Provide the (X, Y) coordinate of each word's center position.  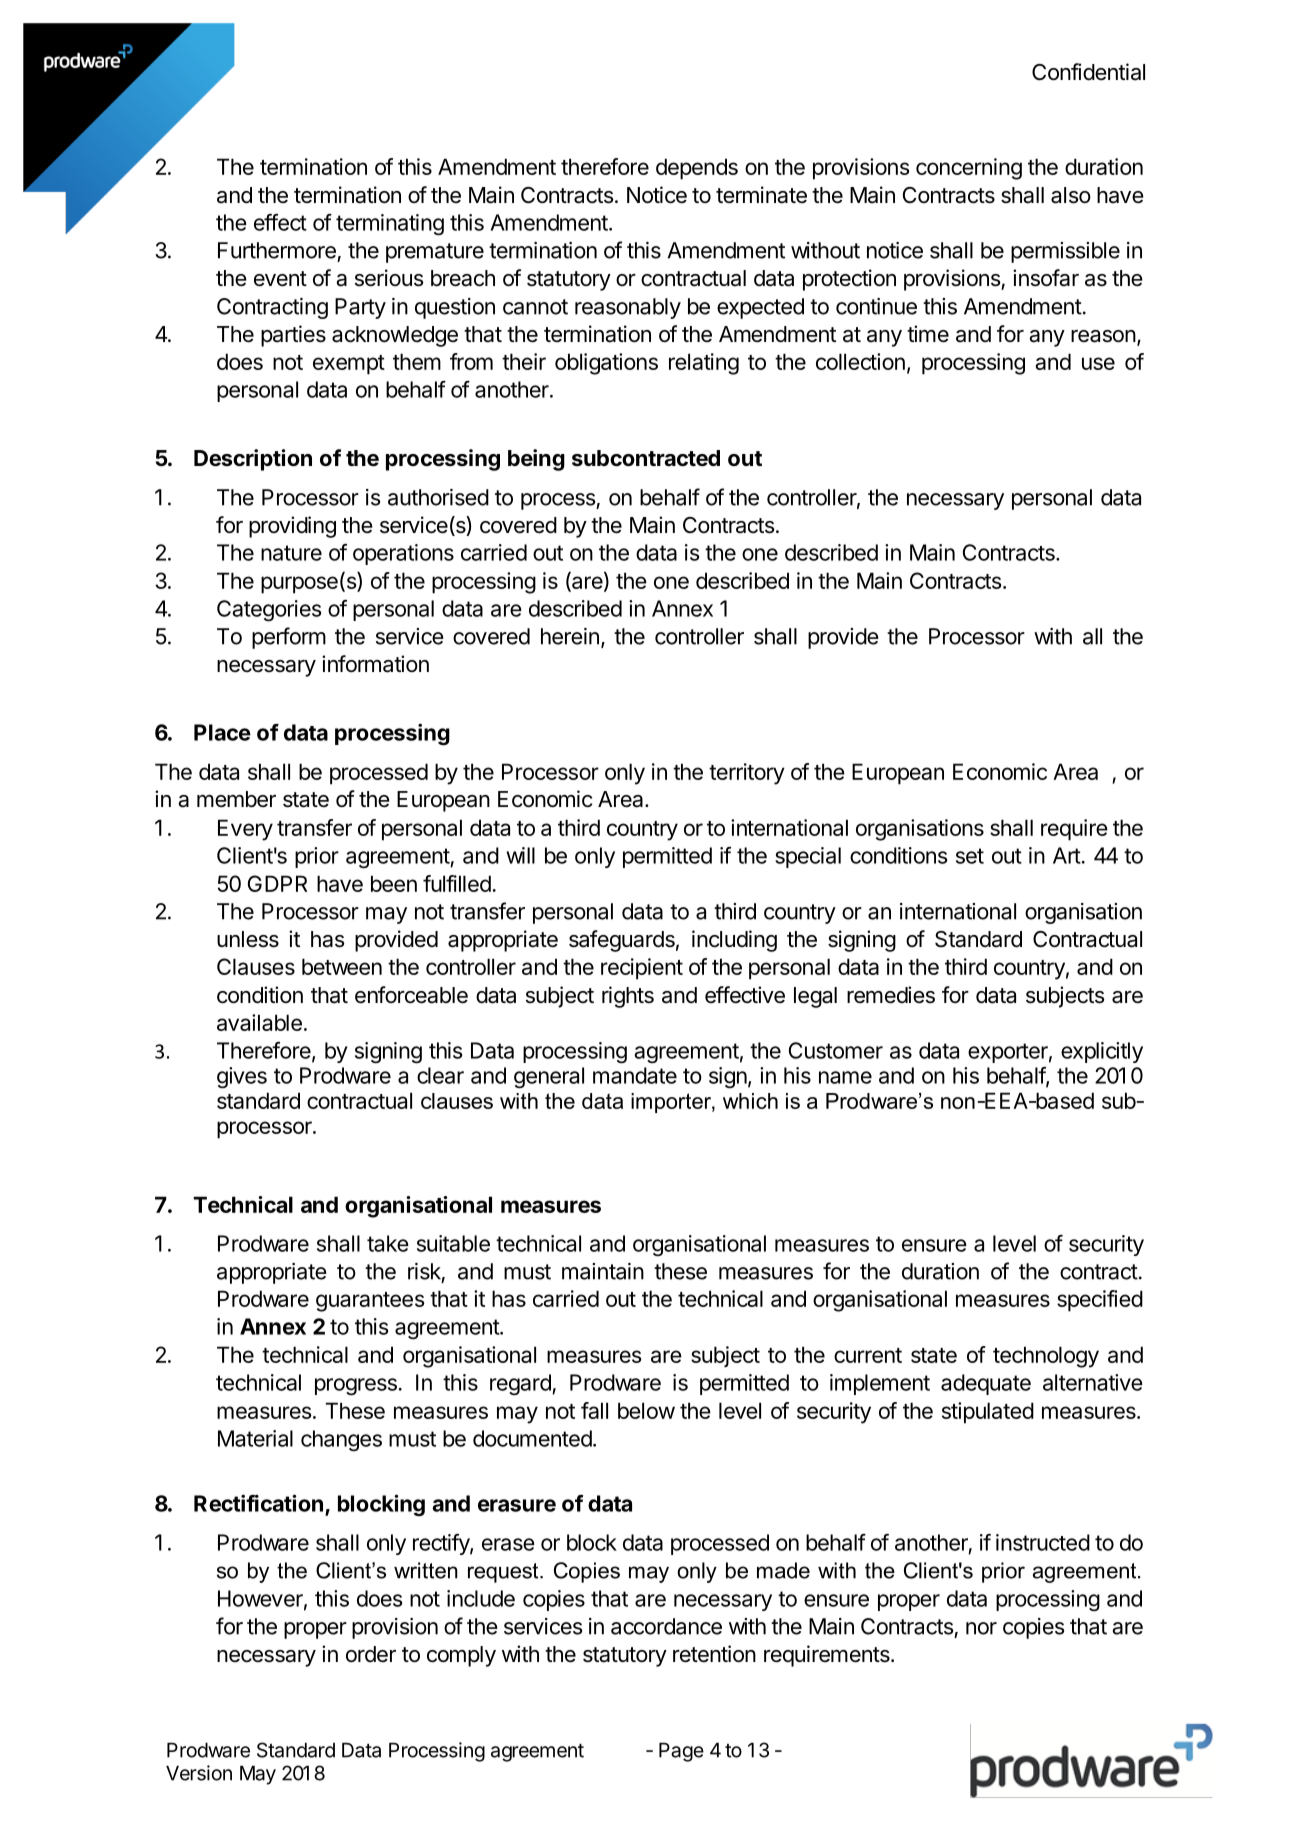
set (970, 856)
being (536, 460)
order (371, 1654)
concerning (969, 169)
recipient (642, 969)
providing (292, 527)
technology (1046, 1357)
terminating (390, 225)
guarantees (370, 1302)
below (646, 1410)
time (928, 334)
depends (697, 169)
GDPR (278, 883)
